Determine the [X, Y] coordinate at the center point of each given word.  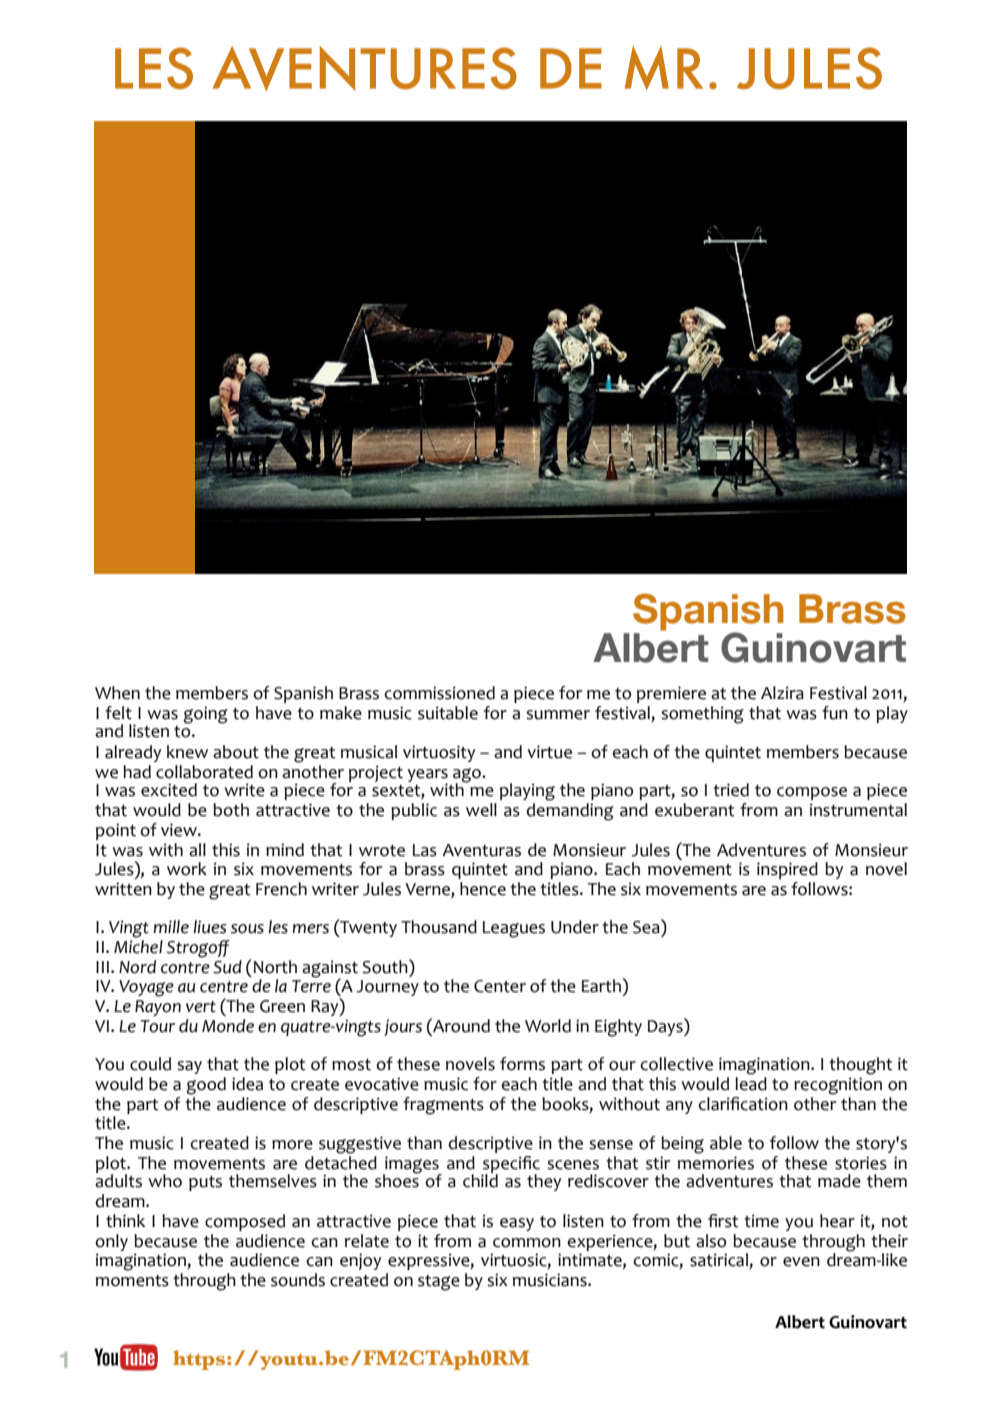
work [187, 869]
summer [558, 715]
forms [522, 1064]
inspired [787, 870]
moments [132, 1281]
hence [483, 889]
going [206, 715]
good [206, 1086]
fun [835, 713]
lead [751, 1084]
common [527, 1243]
